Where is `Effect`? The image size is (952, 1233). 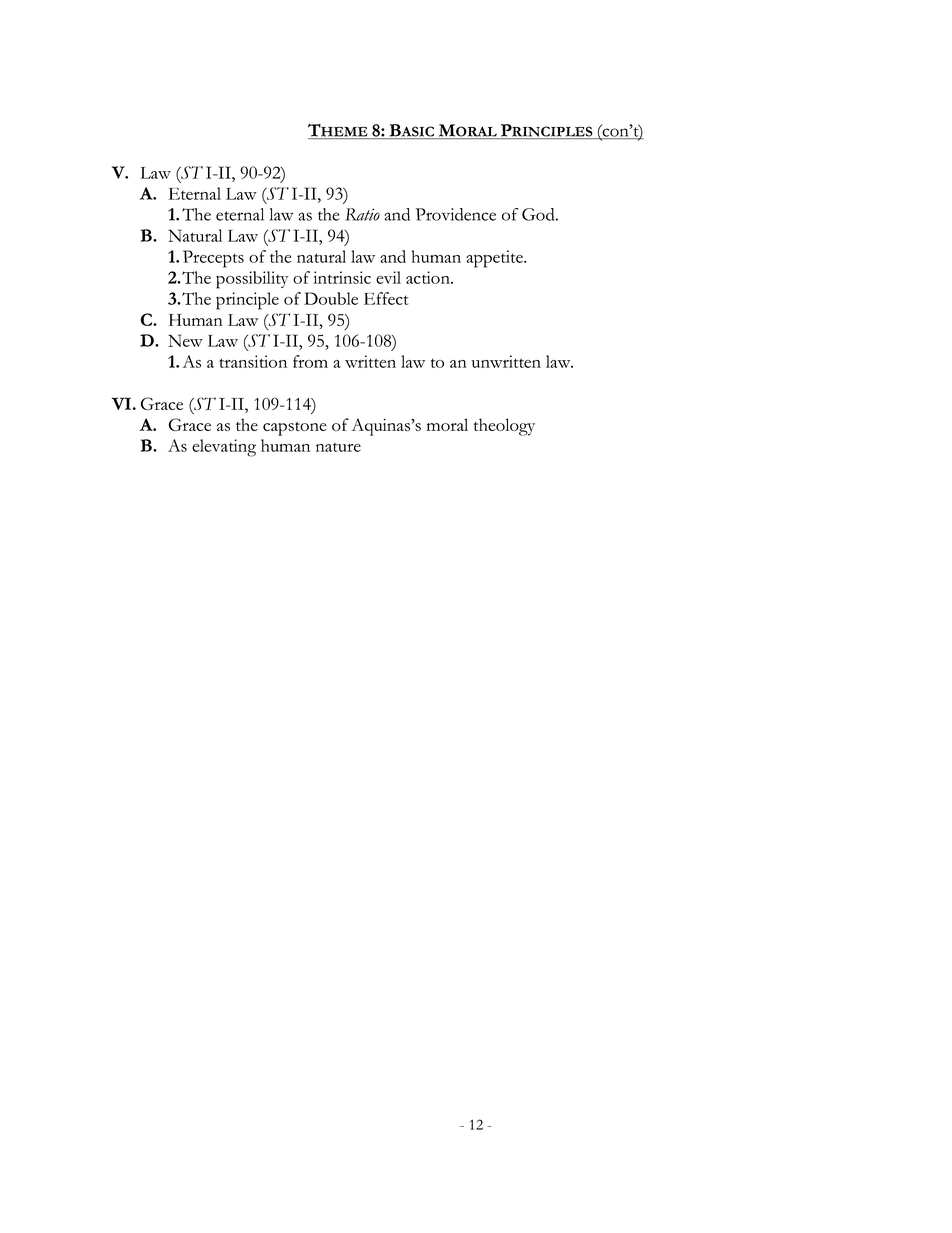
Effect is located at coordinates (386, 298).
